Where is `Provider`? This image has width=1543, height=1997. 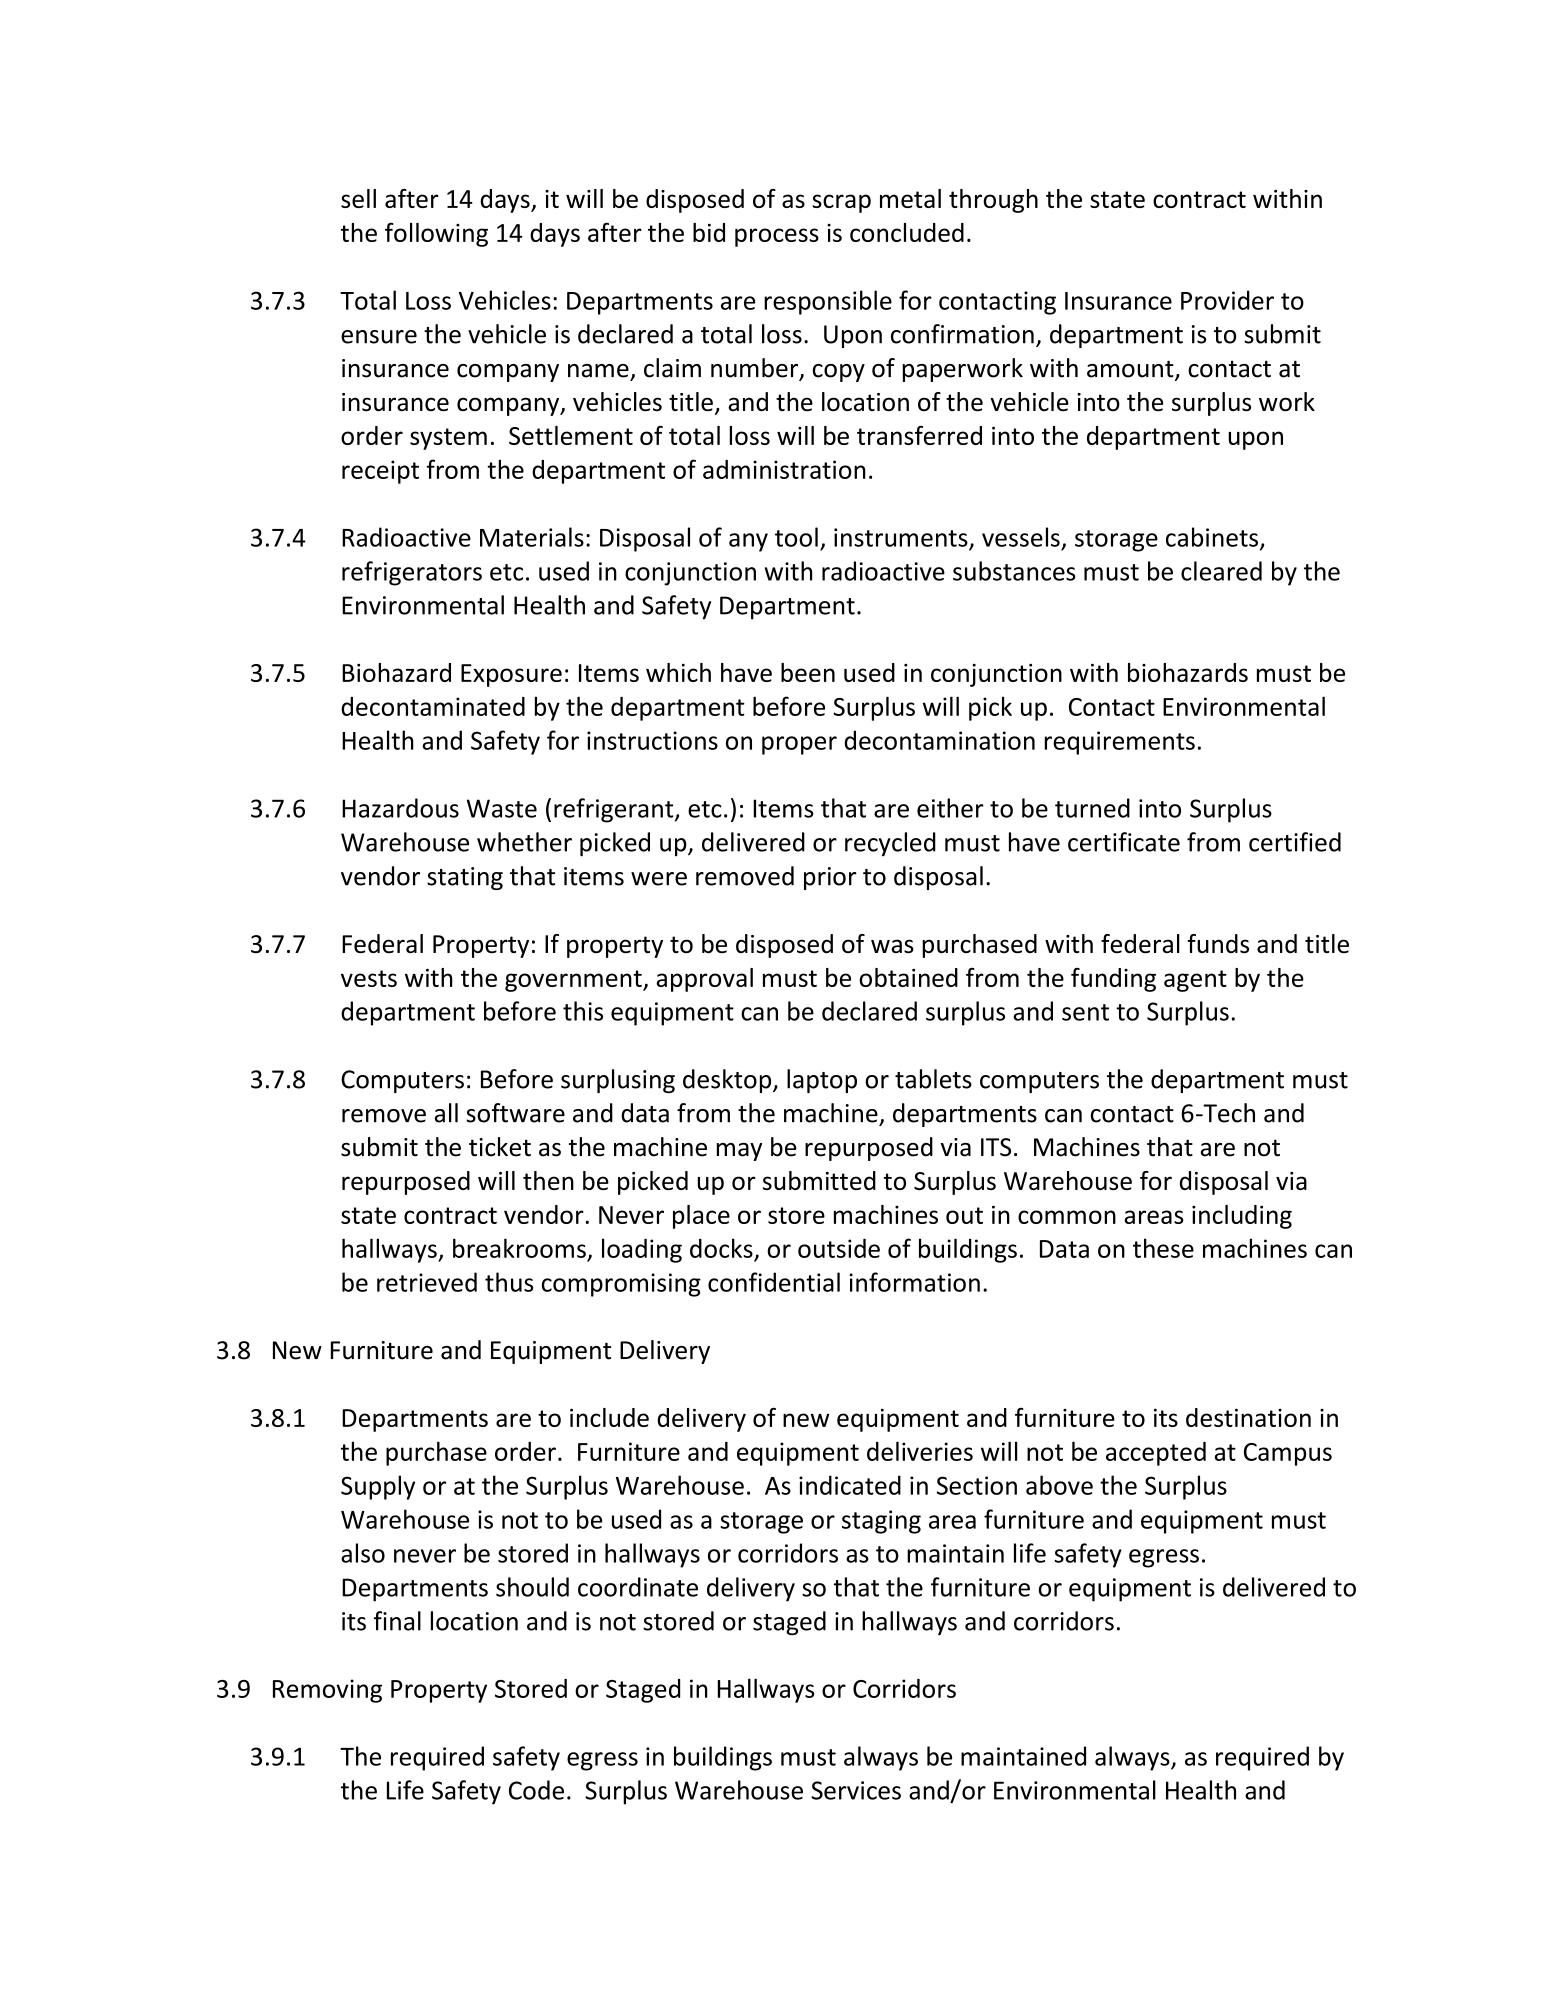
Provider is located at coordinates (1227, 300).
